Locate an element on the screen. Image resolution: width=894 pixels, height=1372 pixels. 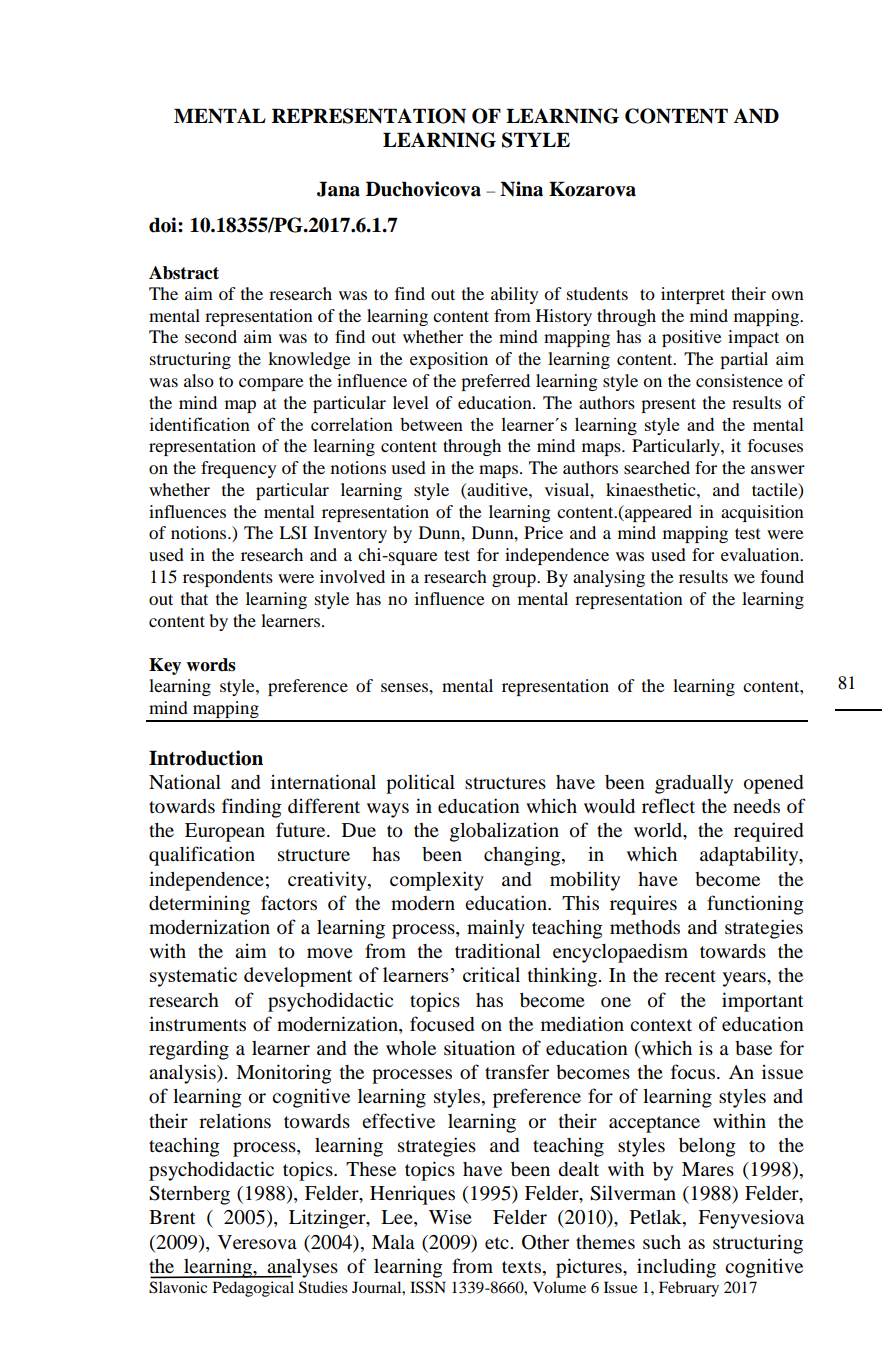
interpret is located at coordinates (693, 295).
